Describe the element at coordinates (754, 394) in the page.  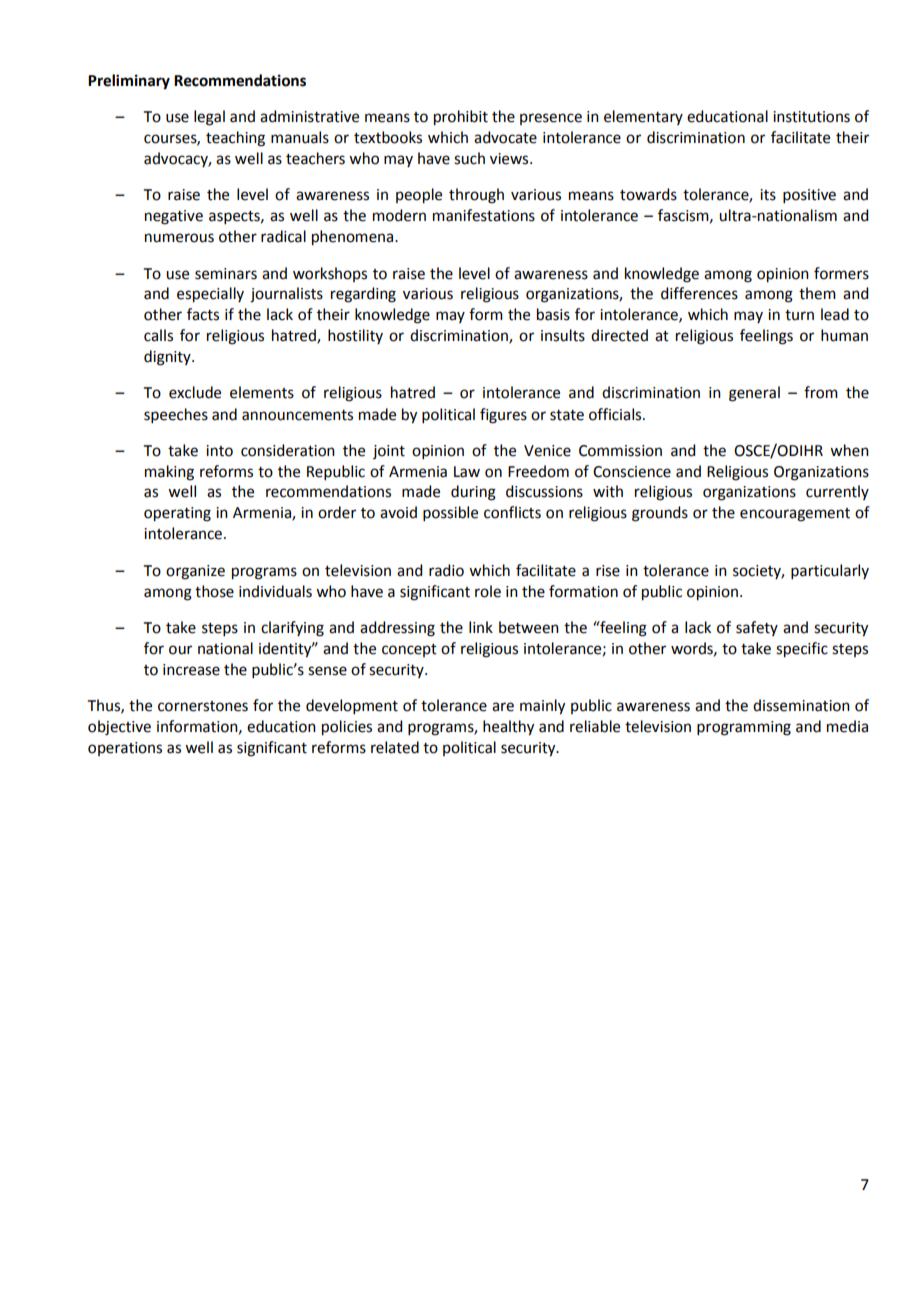
I see `general` at that location.
